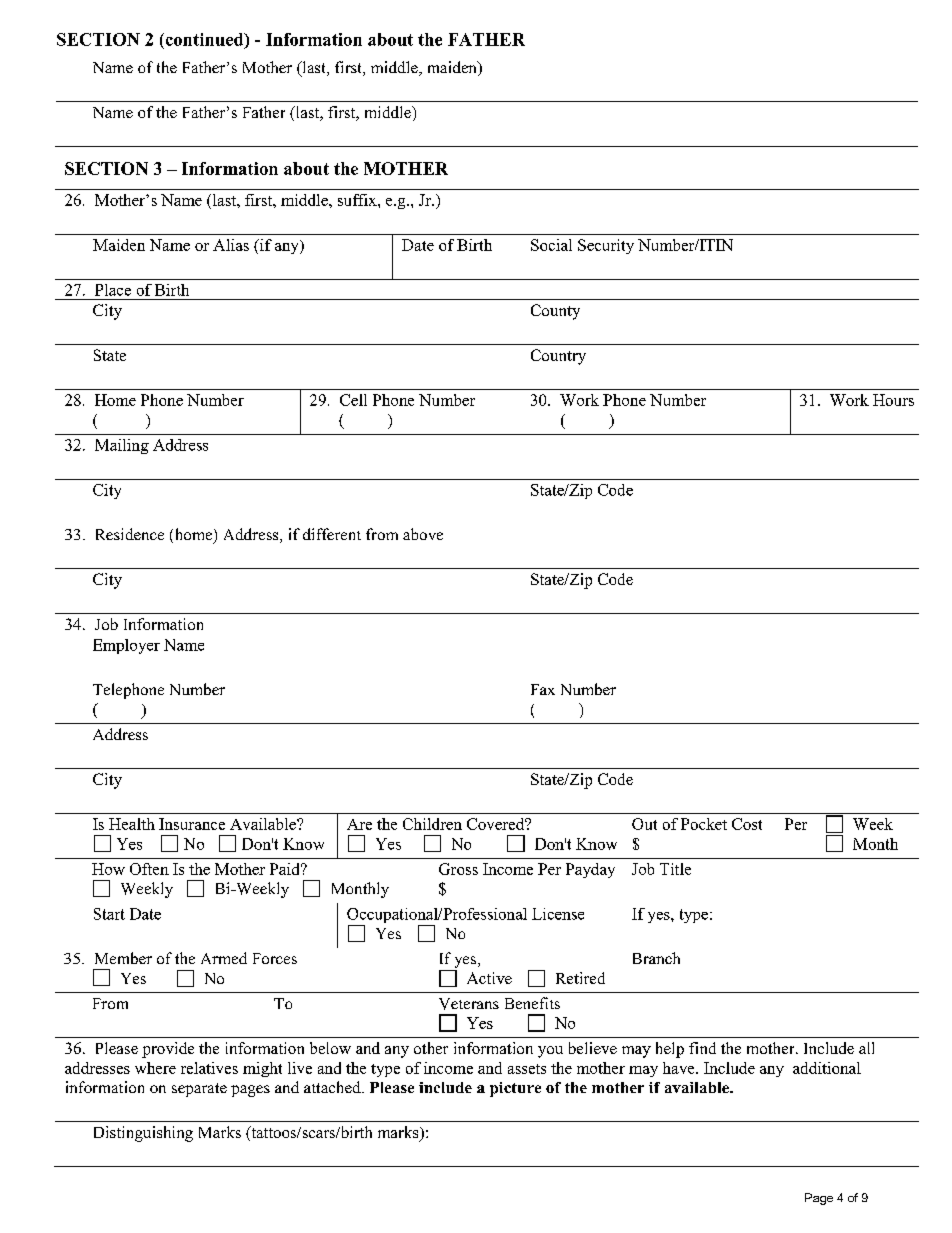 The width and height of the document is (952, 1233). Describe the element at coordinates (893, 400) in the document. I see `Hours` at that location.
